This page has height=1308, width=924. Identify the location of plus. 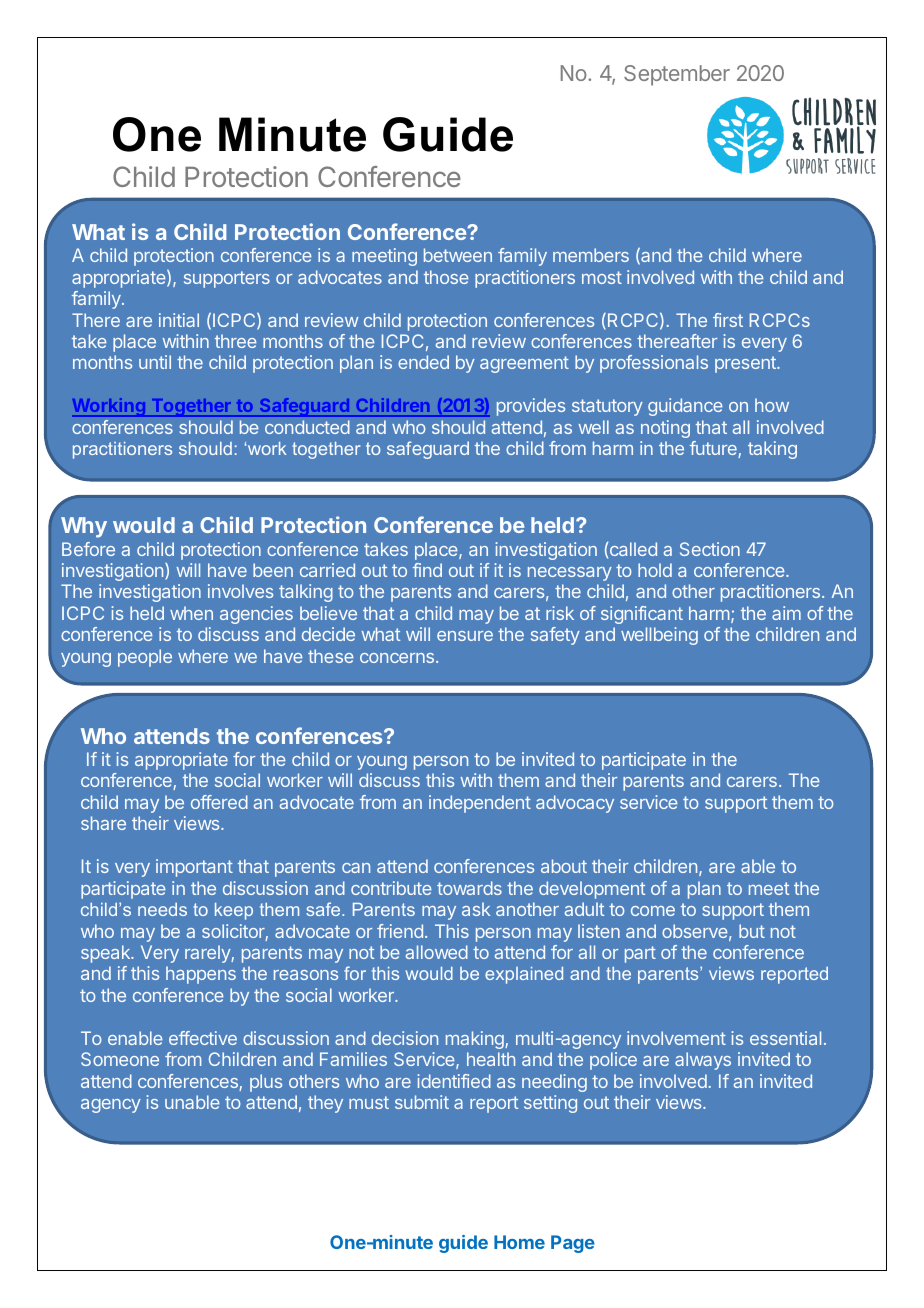
(266, 1083).
